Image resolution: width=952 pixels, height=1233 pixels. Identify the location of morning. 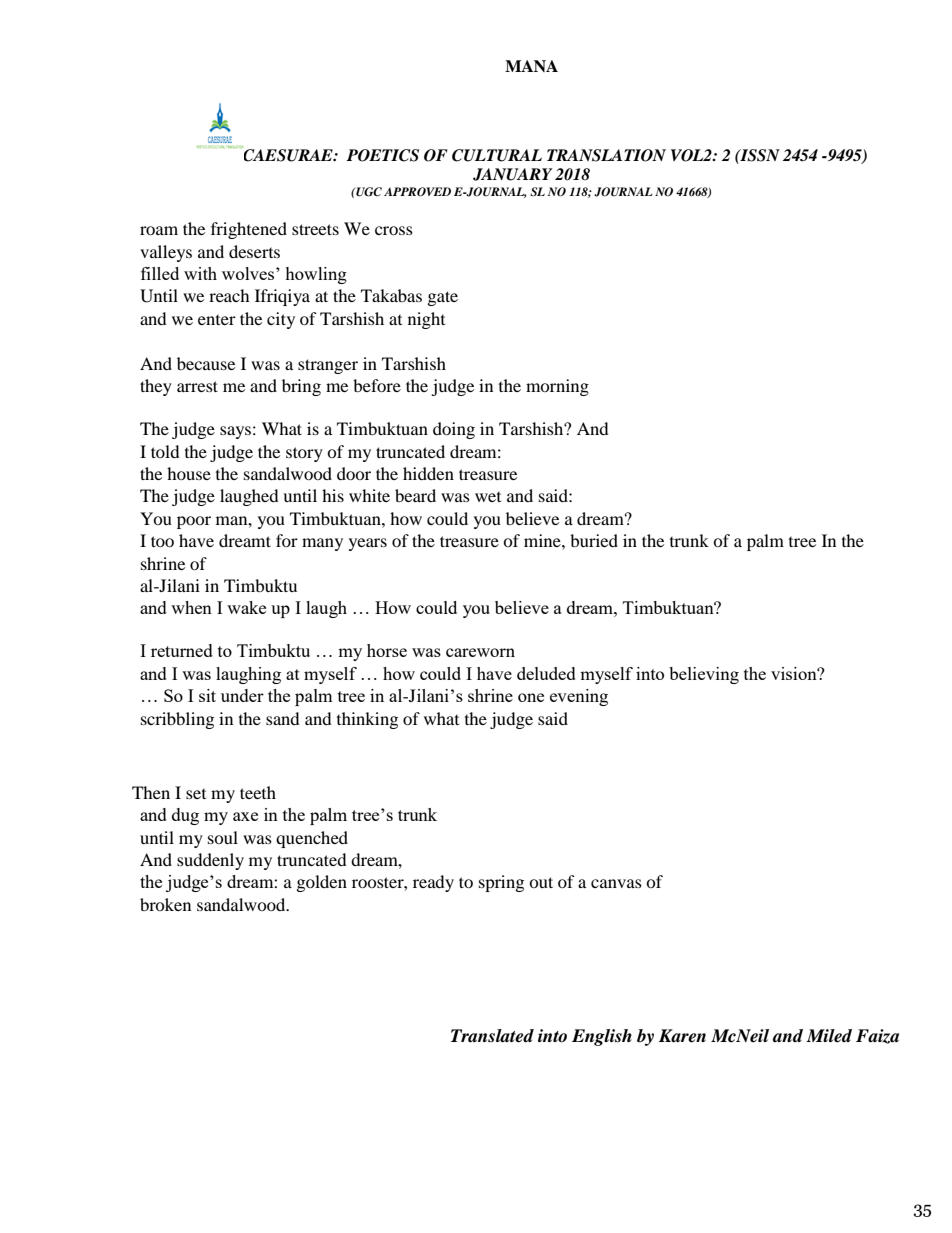
(557, 387).
